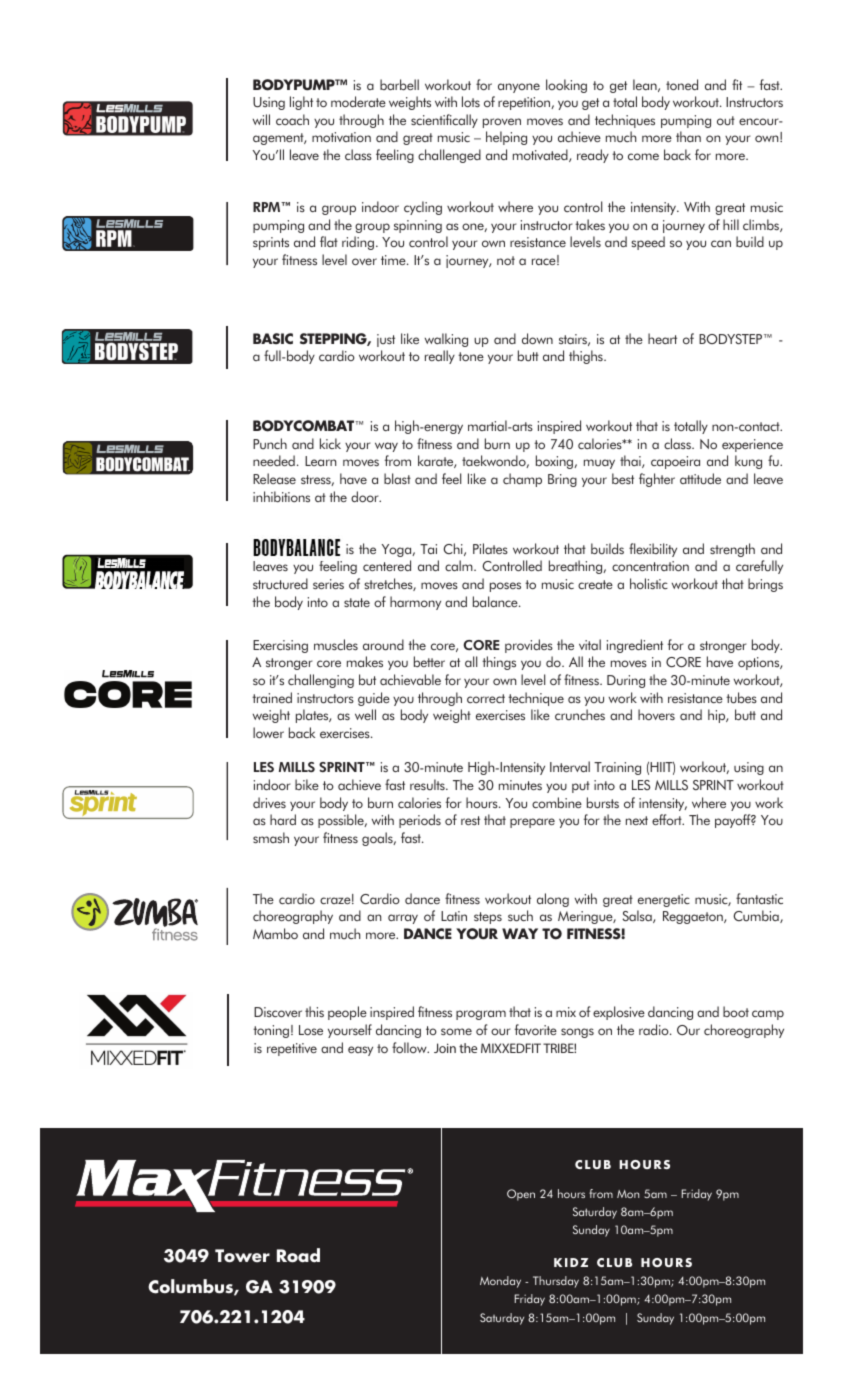 Image resolution: width=849 pixels, height=1400 pixels. Describe the element at coordinates (275, 933) in the page. I see `Mambo` at that location.
